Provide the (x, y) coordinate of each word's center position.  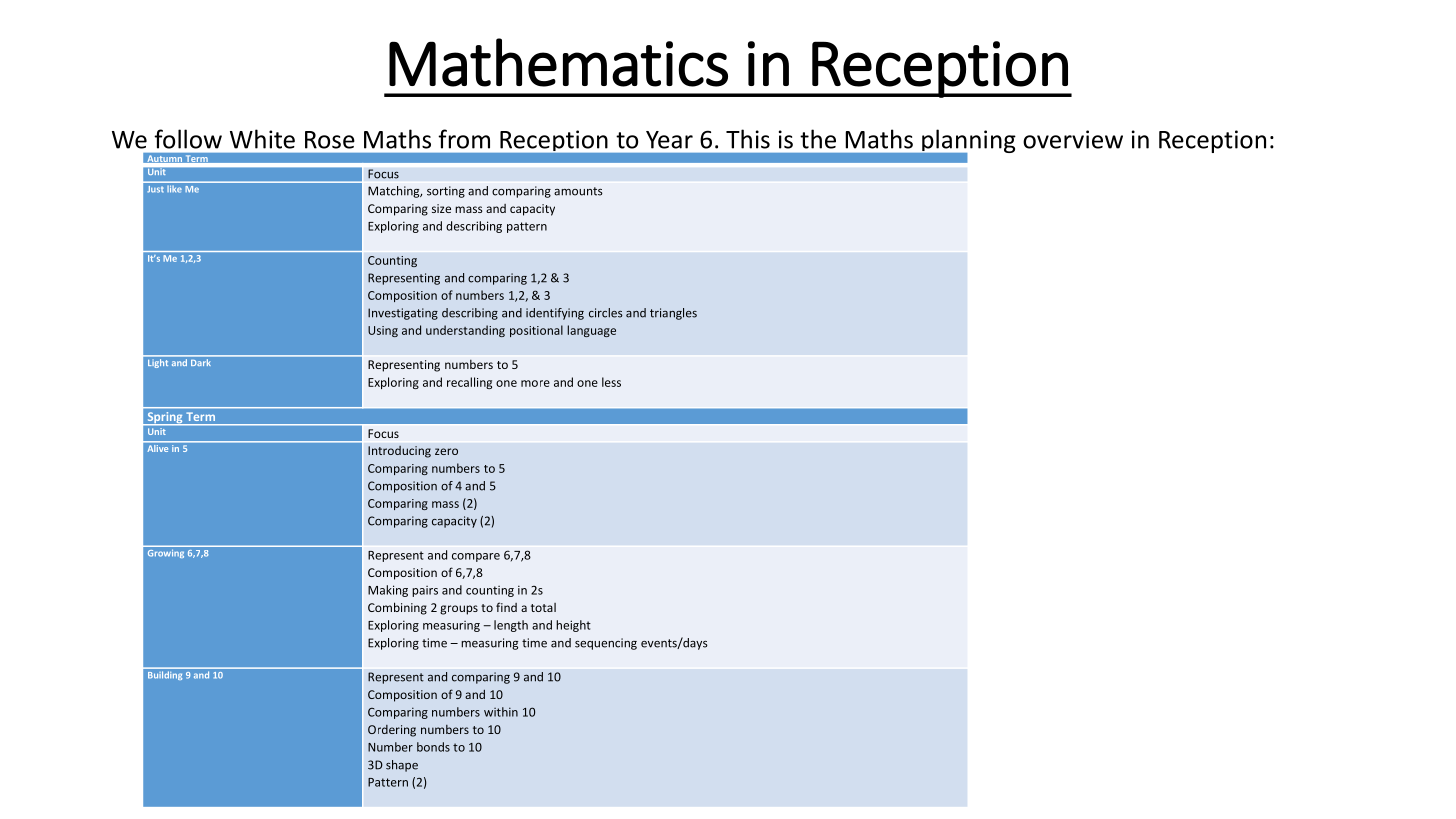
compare (476, 557)
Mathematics (558, 62)
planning (968, 142)
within (501, 712)
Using (383, 331)
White (262, 139)
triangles (673, 314)
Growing (166, 554)
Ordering (392, 731)
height (573, 626)
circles (606, 313)
